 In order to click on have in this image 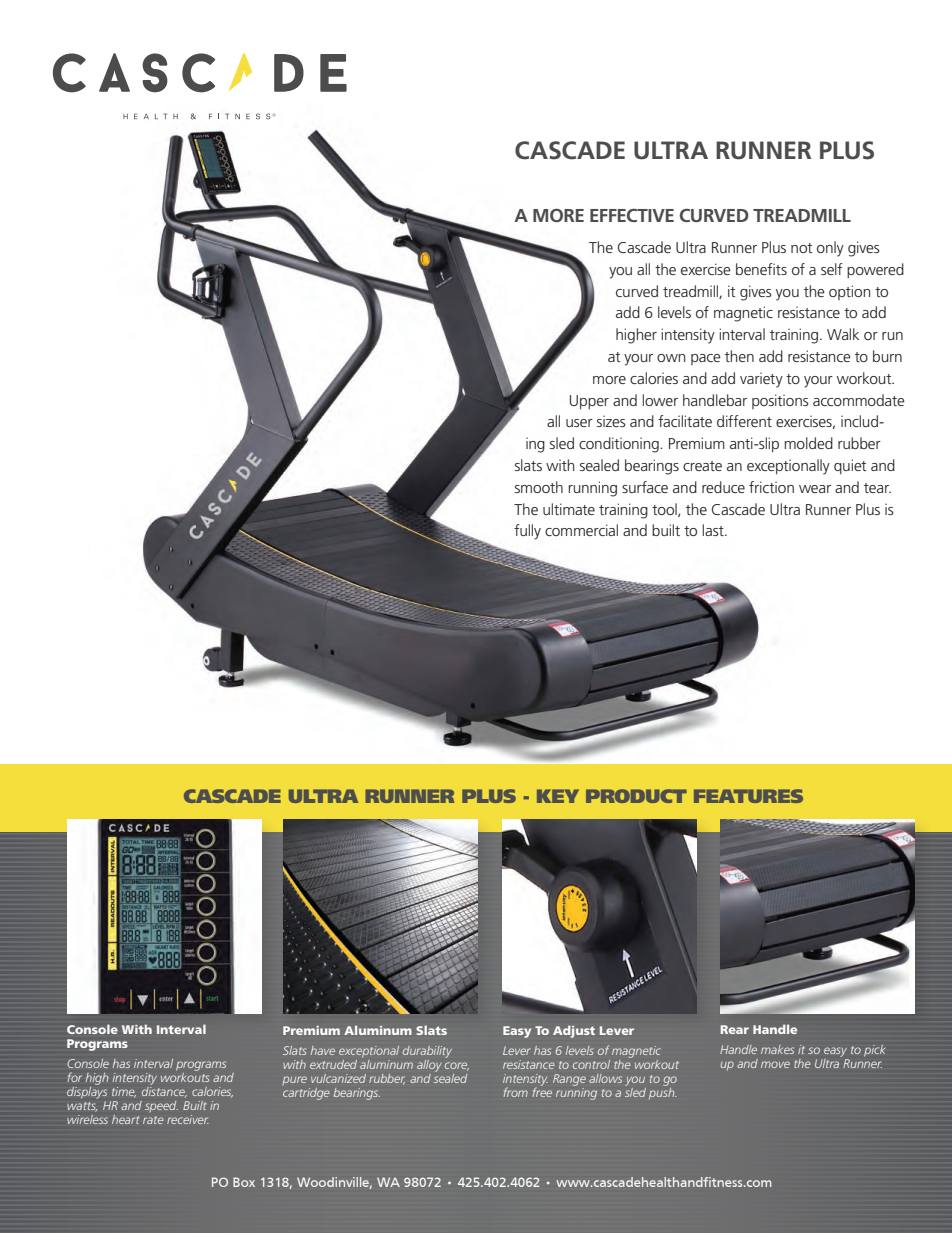, I will do `click(323, 1050)`.
